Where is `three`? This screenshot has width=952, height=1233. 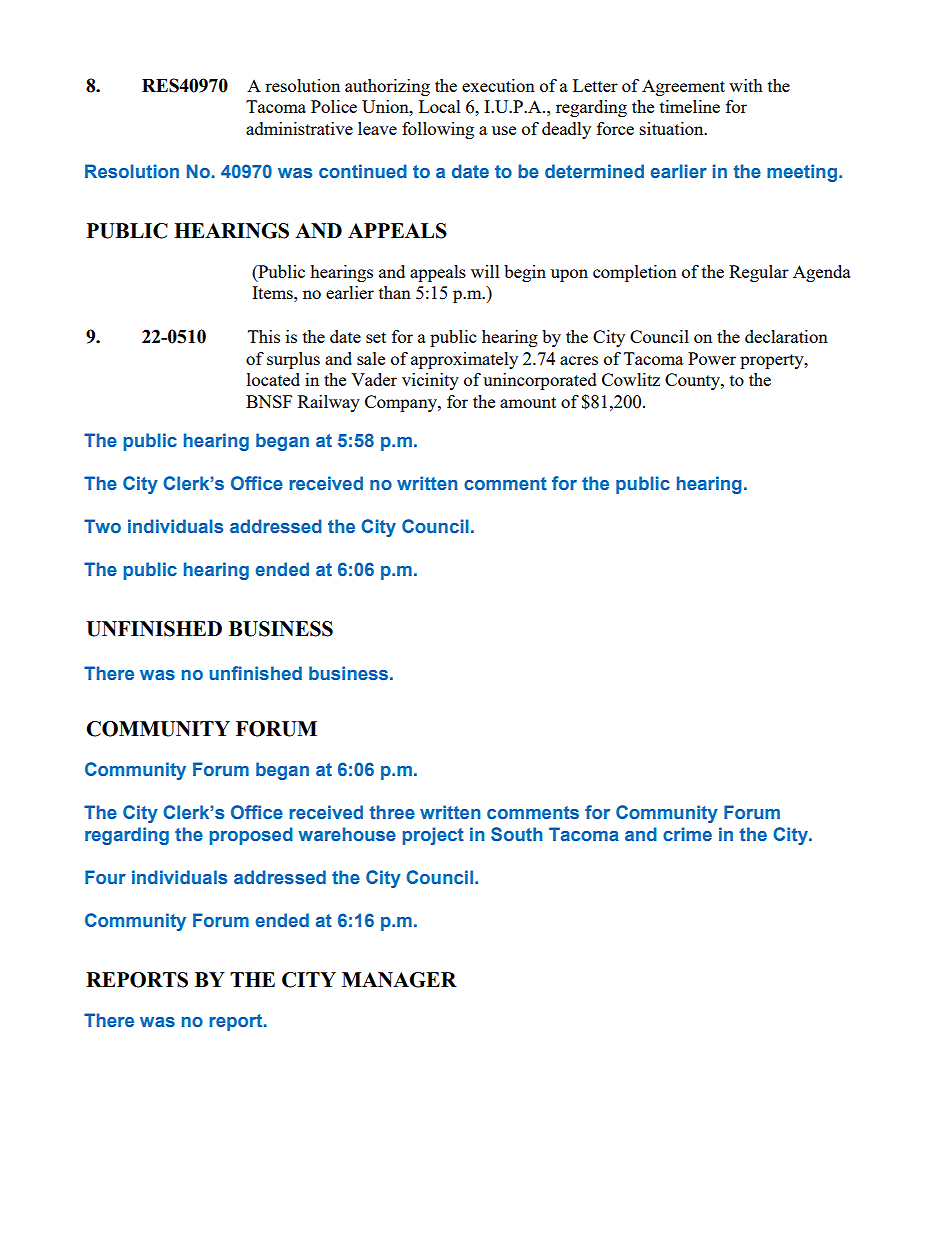
three is located at coordinates (392, 812).
